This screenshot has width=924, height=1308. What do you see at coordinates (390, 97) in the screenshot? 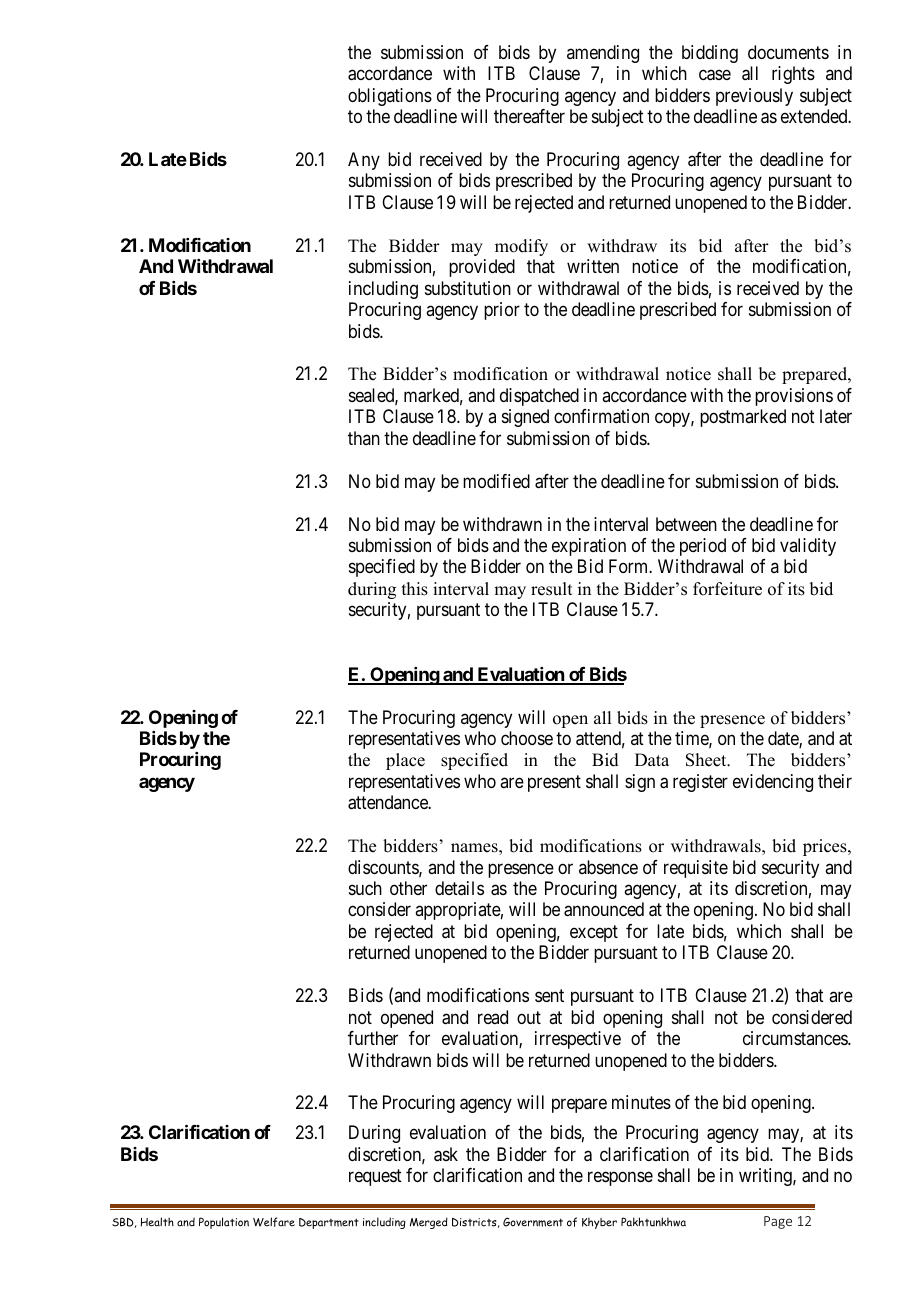
I see `obligations` at bounding box center [390, 97].
